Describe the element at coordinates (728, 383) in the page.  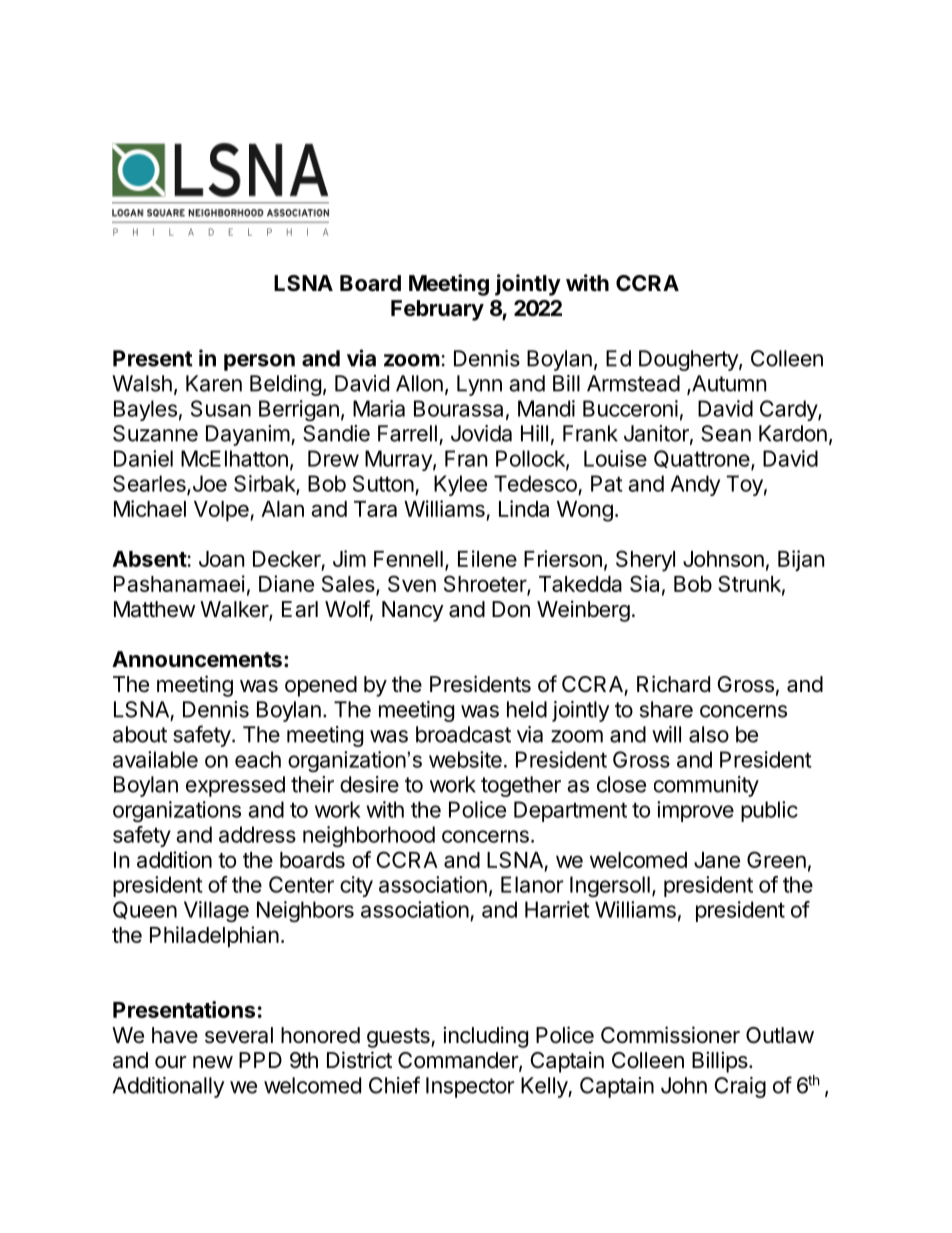
I see `Autumn` at that location.
